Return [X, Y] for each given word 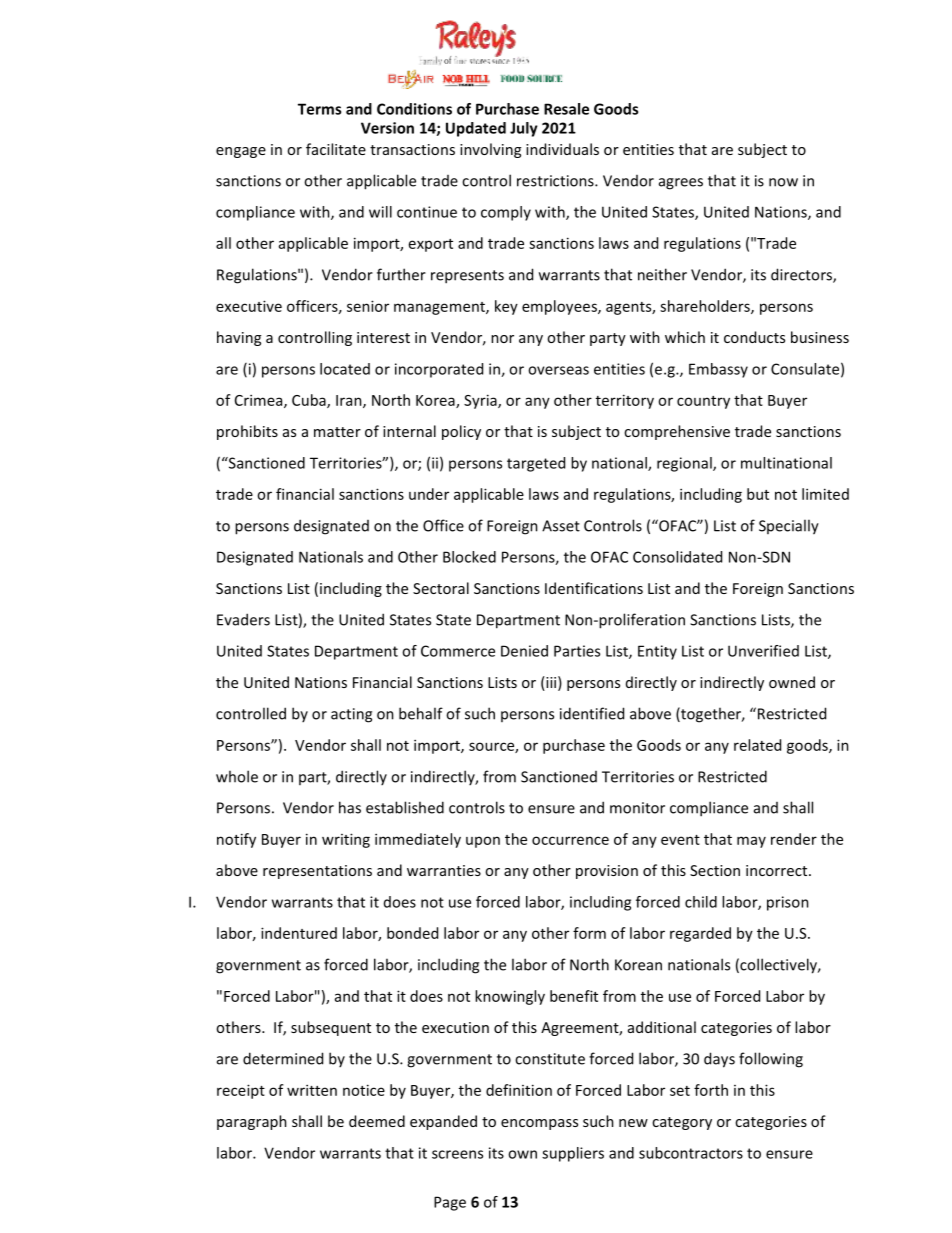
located [345, 369]
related [757, 745]
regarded [700, 934]
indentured [299, 933]
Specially [789, 527]
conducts [754, 337]
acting [351, 715]
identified [592, 713]
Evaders [243, 619]
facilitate [336, 149]
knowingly [510, 997]
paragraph [252, 1122]
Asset [561, 526]
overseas [558, 370]
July [524, 129]
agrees [681, 184]
